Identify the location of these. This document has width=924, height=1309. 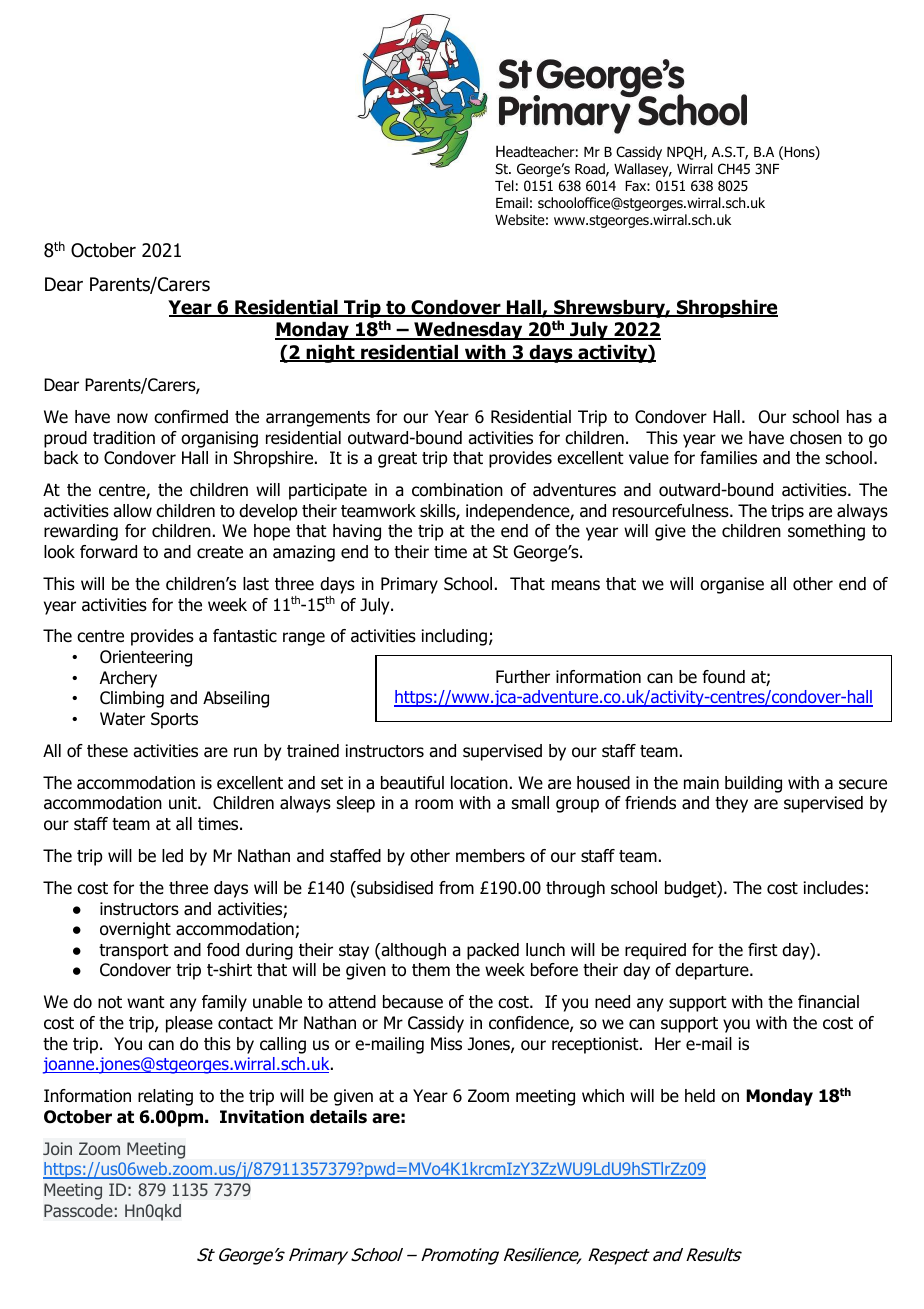
(107, 751).
